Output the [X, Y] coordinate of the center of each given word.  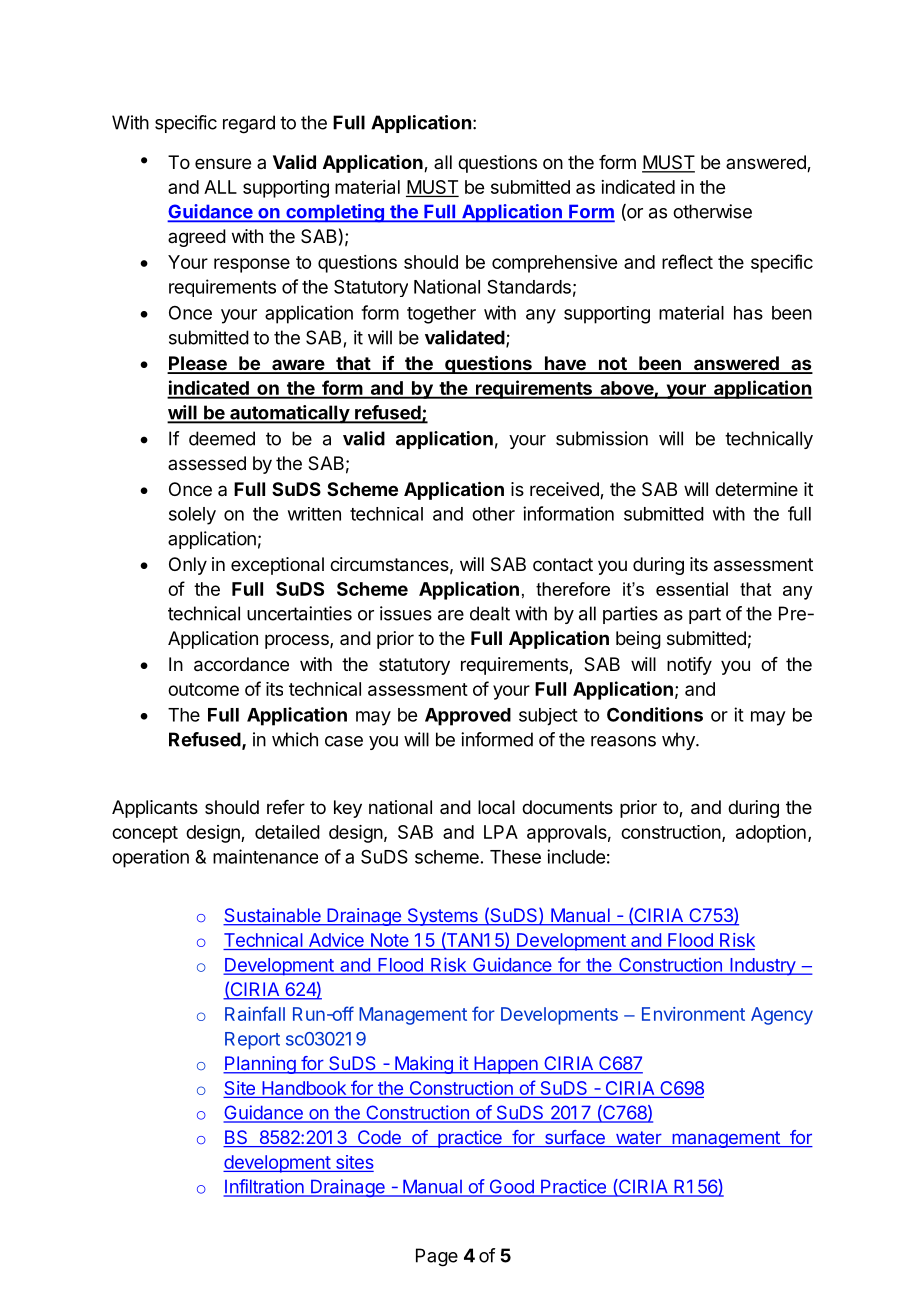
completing [335, 213]
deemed [222, 438]
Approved [468, 717]
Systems [442, 917]
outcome [203, 689]
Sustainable [273, 916]
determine [756, 489]
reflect [687, 261]
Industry [762, 967]
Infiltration [264, 1187]
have [565, 364]
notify [689, 666]
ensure [223, 163]
